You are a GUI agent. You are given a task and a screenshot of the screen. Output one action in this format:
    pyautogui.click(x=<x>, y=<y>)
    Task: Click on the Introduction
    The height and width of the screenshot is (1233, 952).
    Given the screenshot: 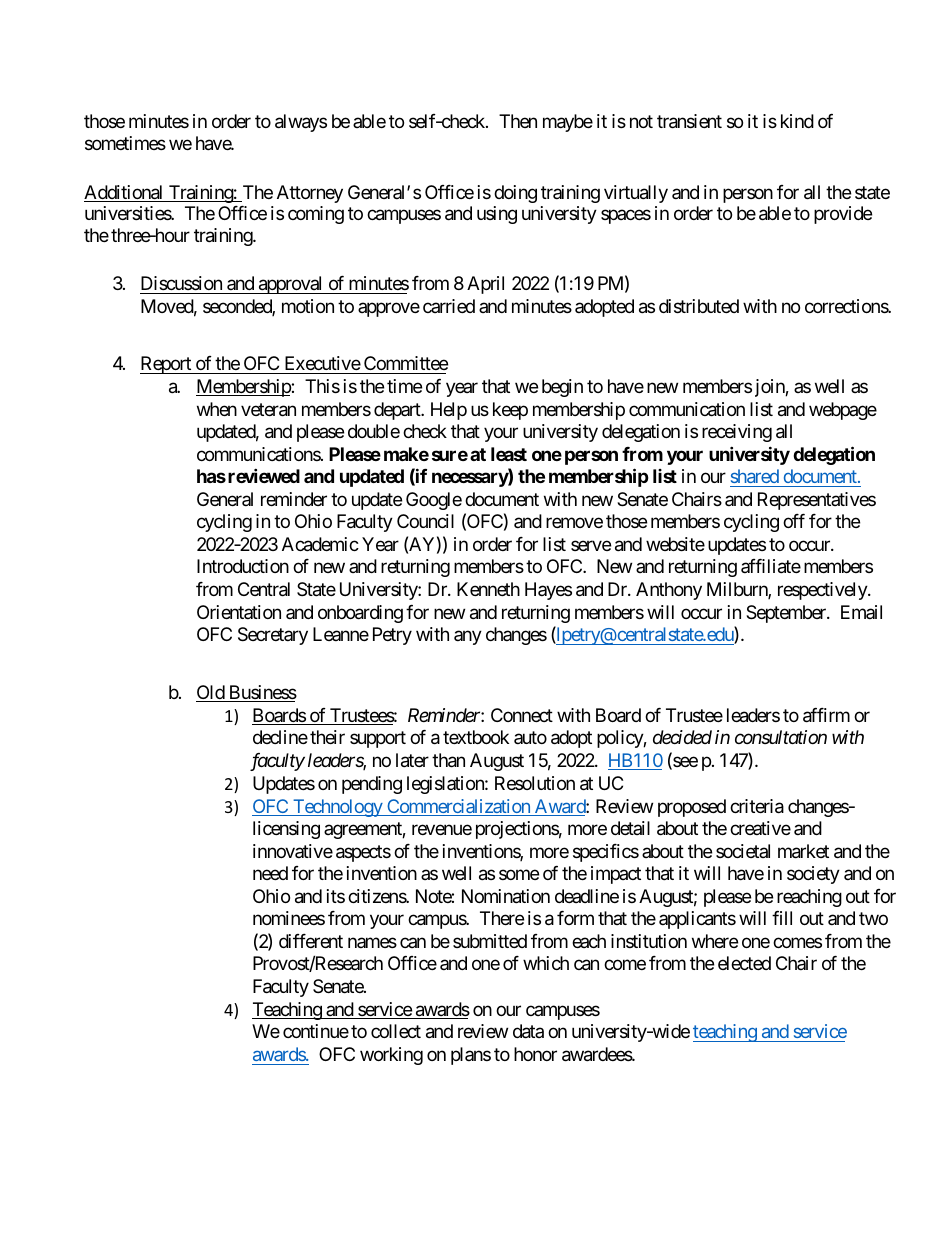 What is the action you would take?
    pyautogui.click(x=243, y=566)
